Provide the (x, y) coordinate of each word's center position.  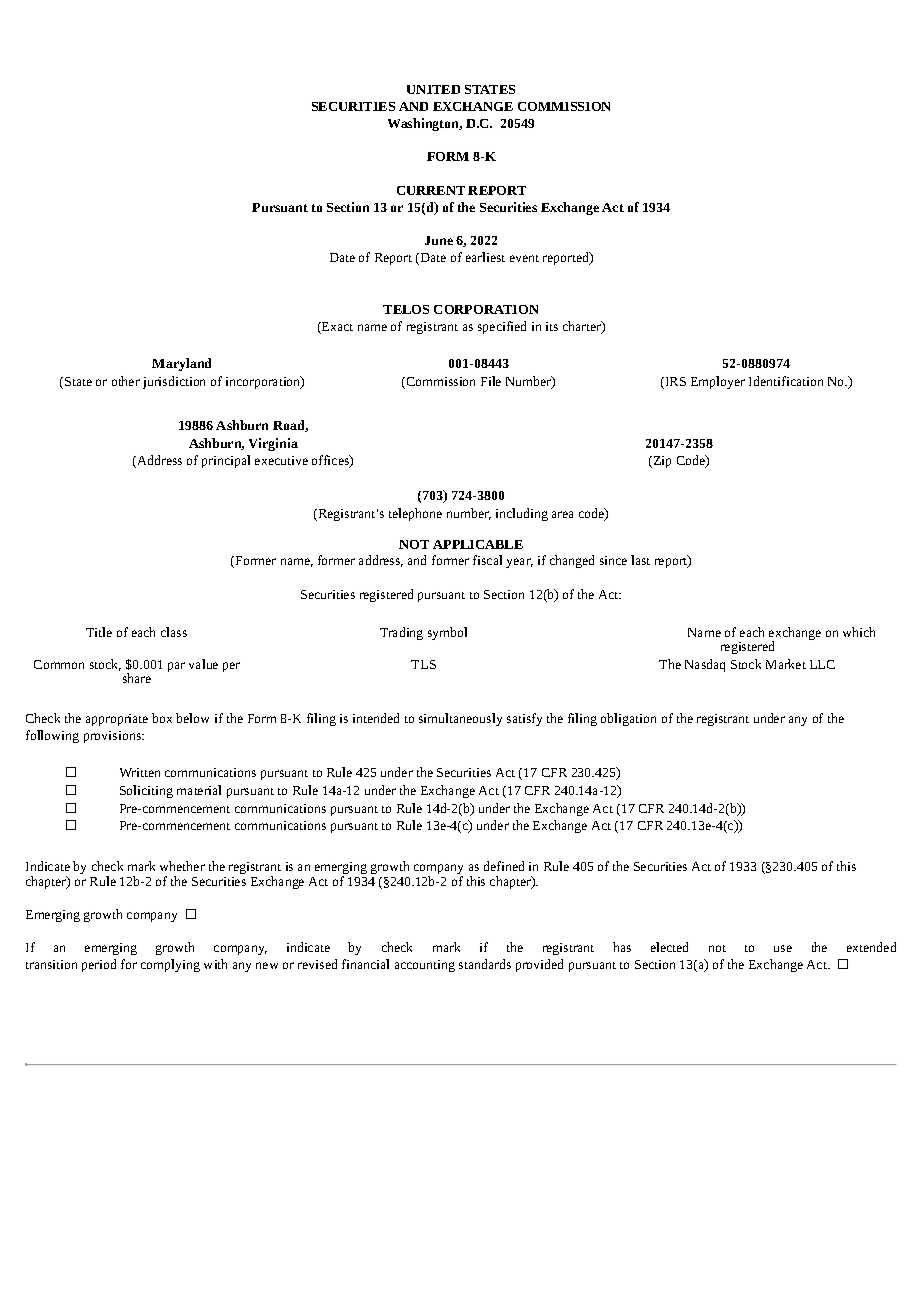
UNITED (433, 89)
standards (485, 964)
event (524, 258)
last (640, 560)
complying (170, 965)
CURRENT (431, 190)
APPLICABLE (478, 544)
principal (226, 461)
